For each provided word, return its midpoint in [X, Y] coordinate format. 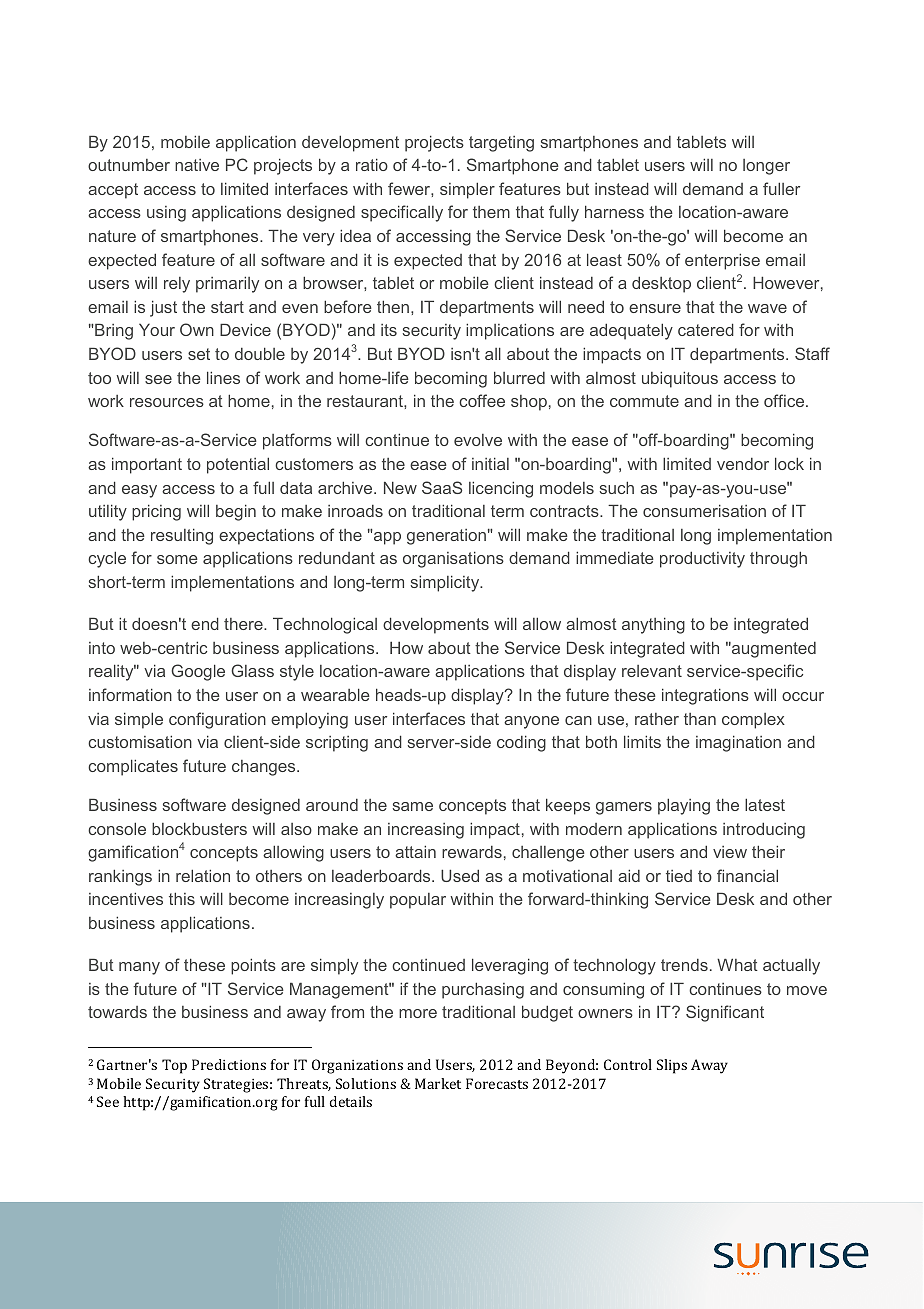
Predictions [229, 1064]
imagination [738, 743]
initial [490, 463]
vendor [743, 464]
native [197, 165]
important [147, 465]
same [413, 806]
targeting [501, 144]
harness [614, 211]
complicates [133, 767]
